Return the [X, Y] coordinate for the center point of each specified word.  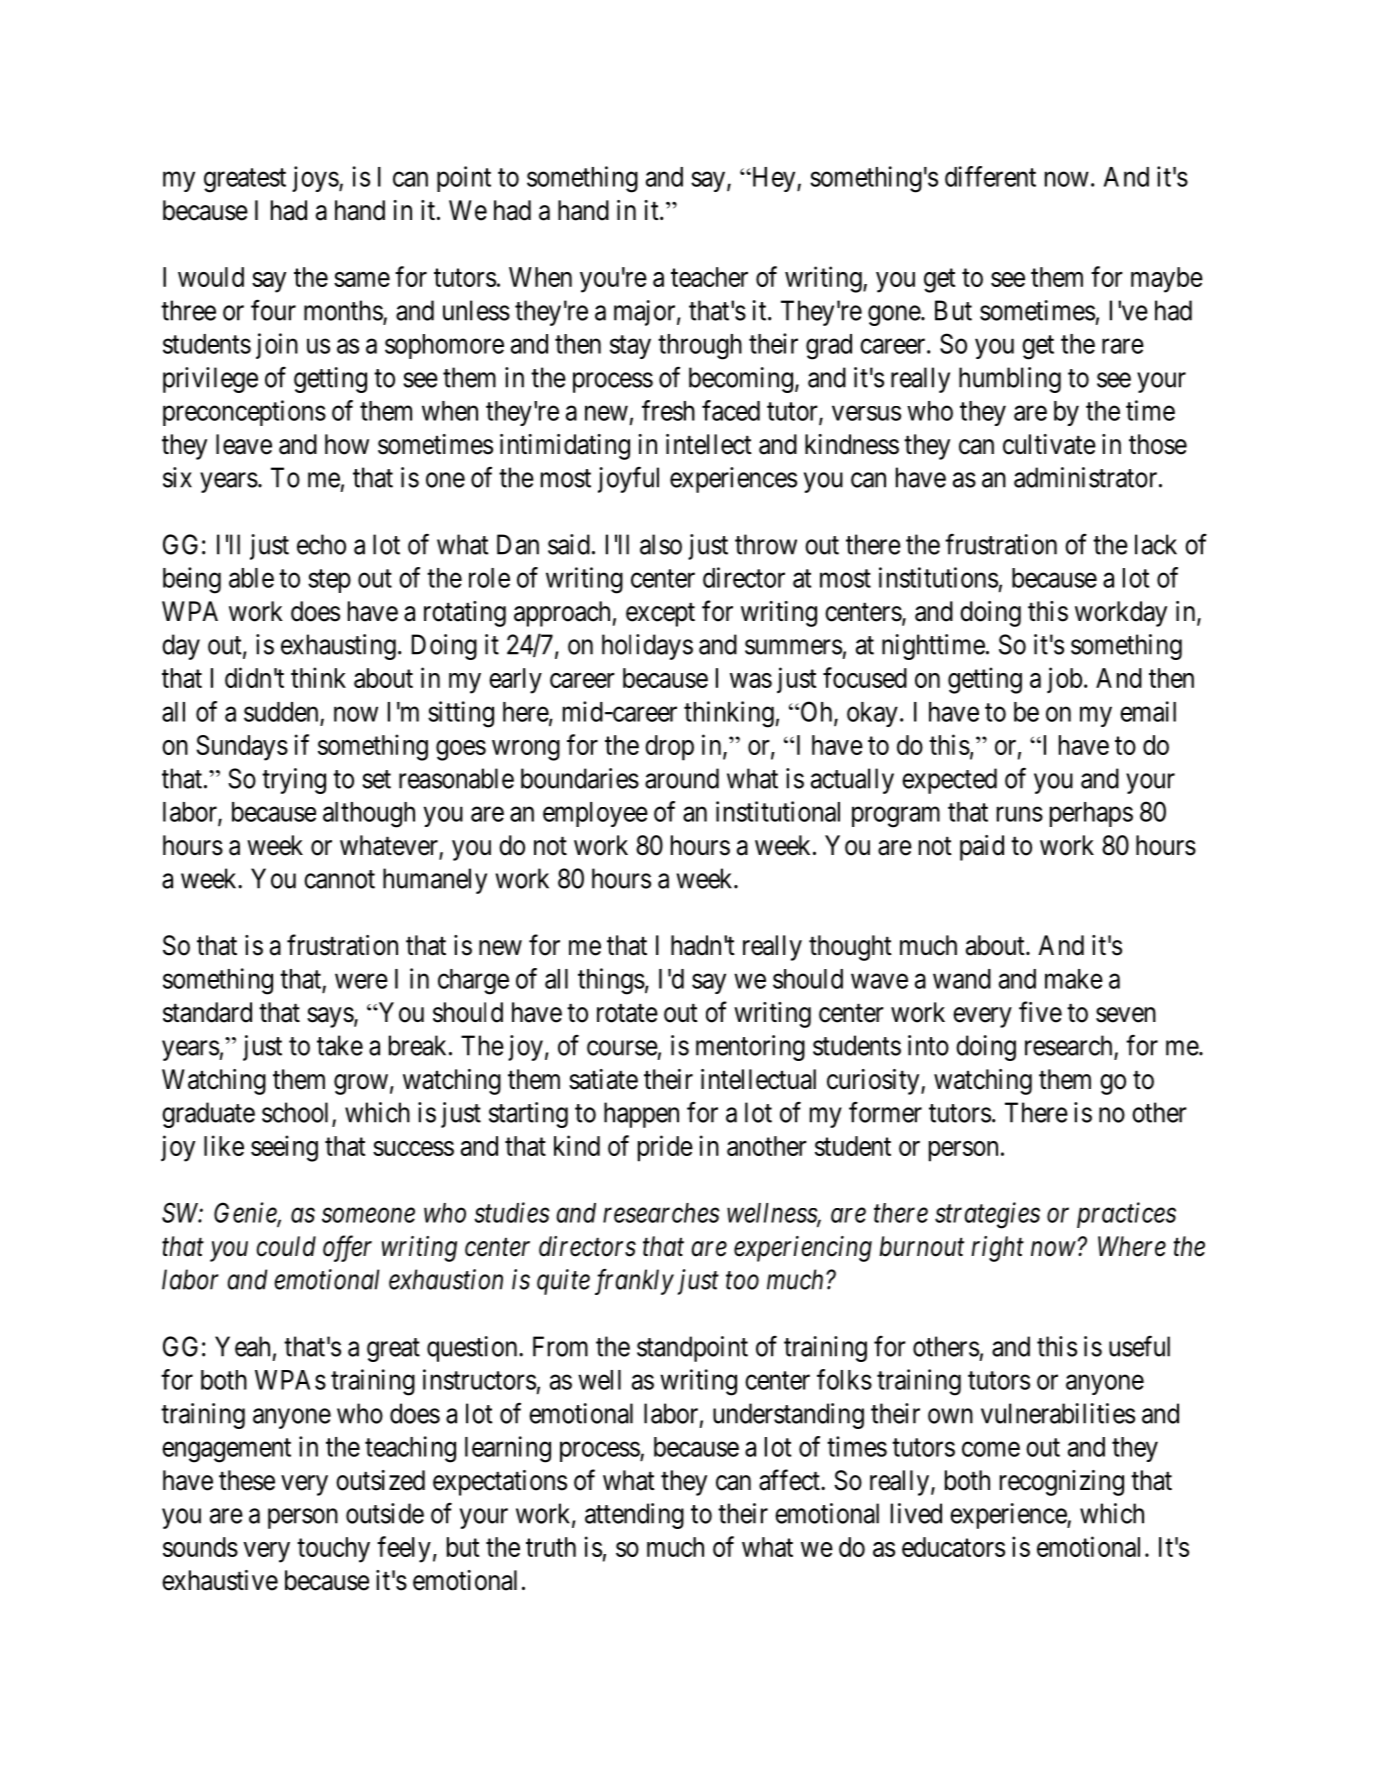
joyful [628, 480]
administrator [1087, 477]
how [347, 444]
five [1040, 1012]
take [340, 1045]
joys [315, 179]
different [990, 176]
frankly [634, 1282]
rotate [627, 1013]
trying [294, 781]
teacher [709, 277]
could [286, 1246]
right [997, 1249]
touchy [333, 1550]
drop [669, 748]
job [1064, 680]
